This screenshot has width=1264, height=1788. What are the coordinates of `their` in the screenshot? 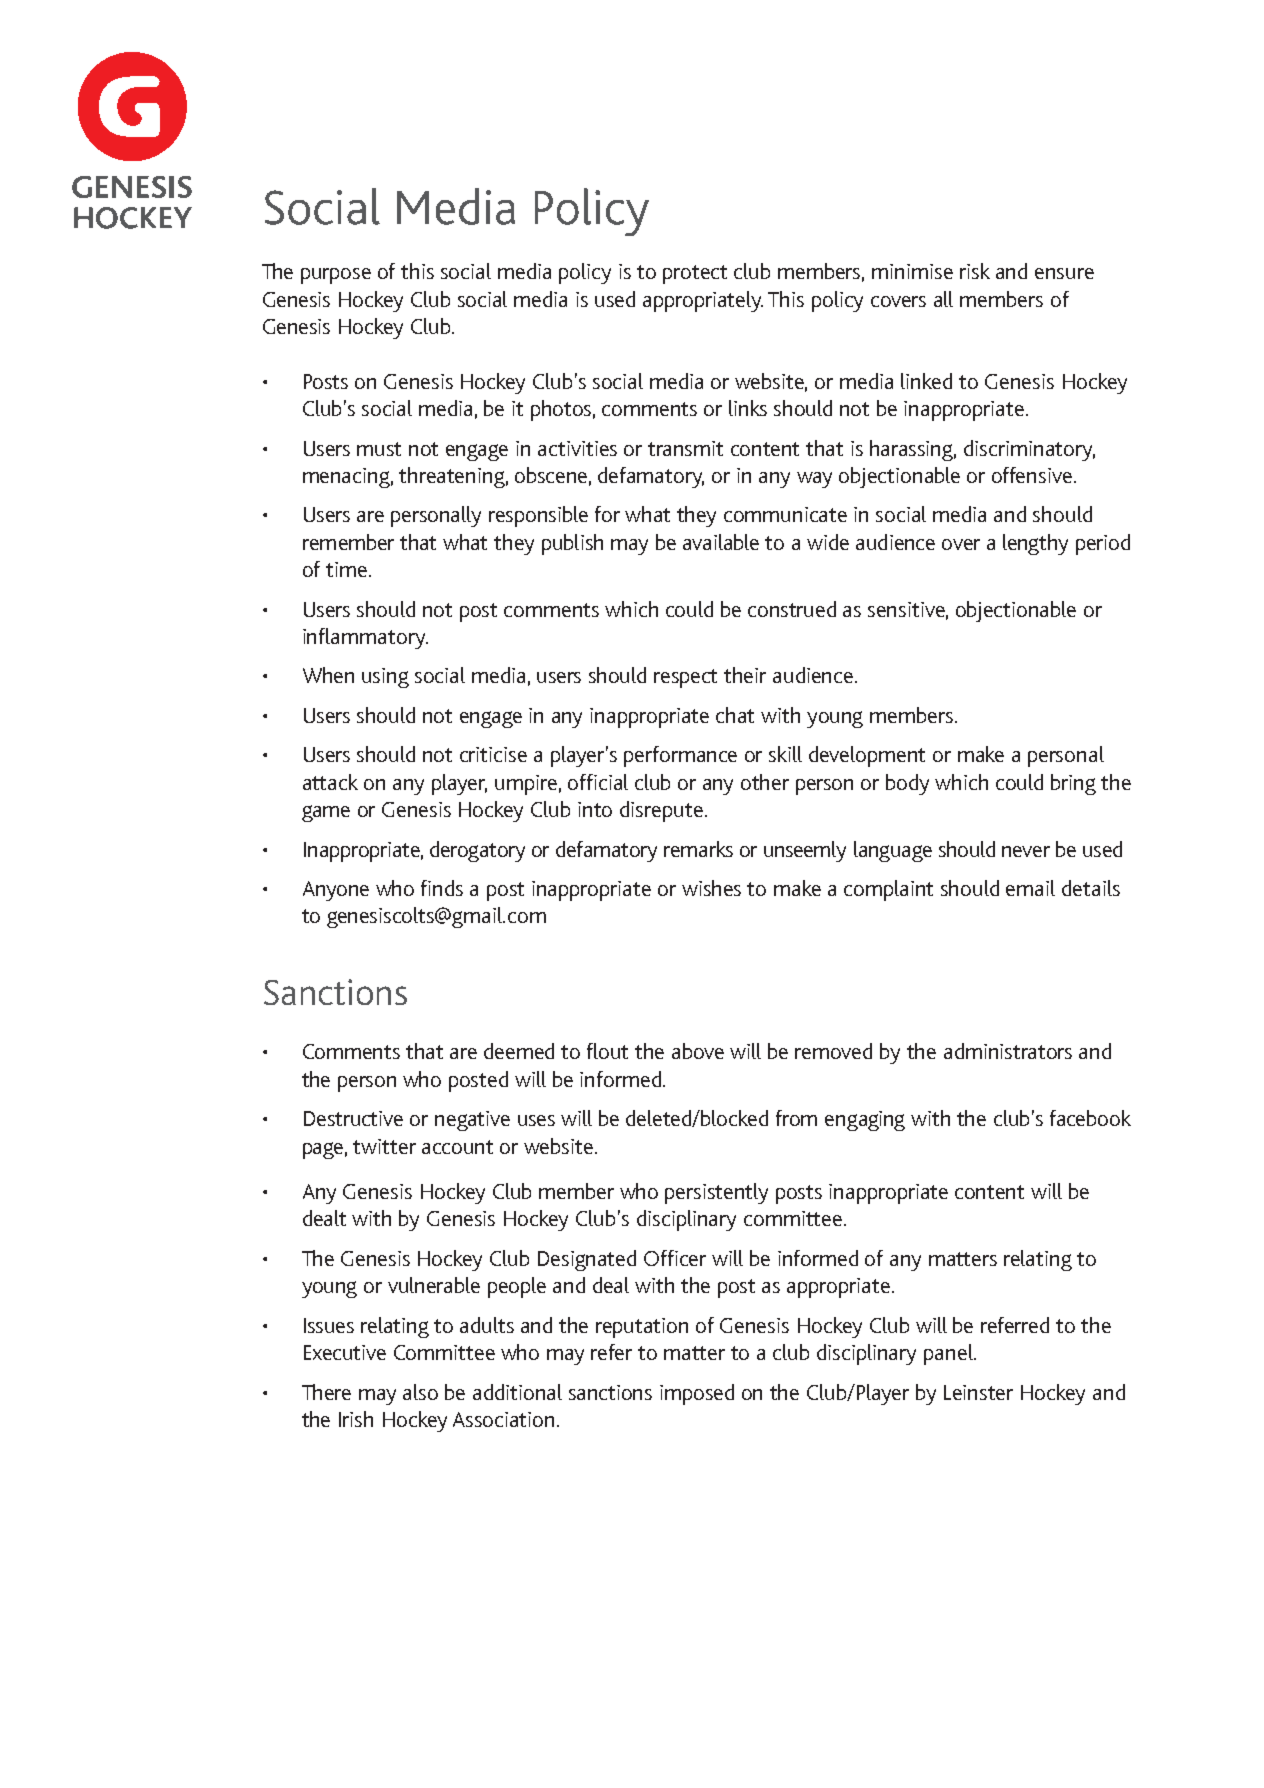 It's located at (745, 675).
